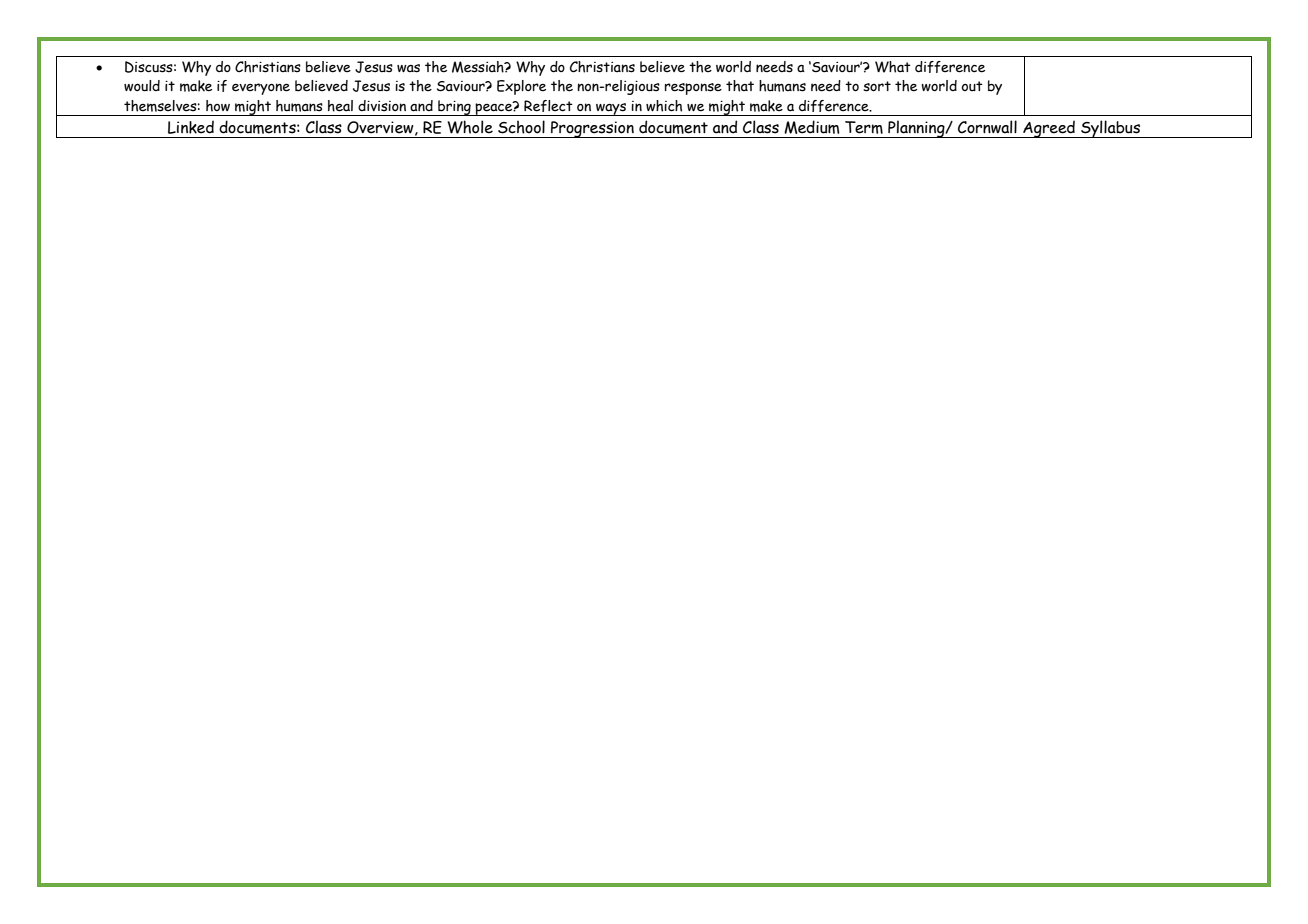 Image resolution: width=1308 pixels, height=924 pixels. What do you see at coordinates (218, 106) in the screenshot?
I see `how` at bounding box center [218, 106].
